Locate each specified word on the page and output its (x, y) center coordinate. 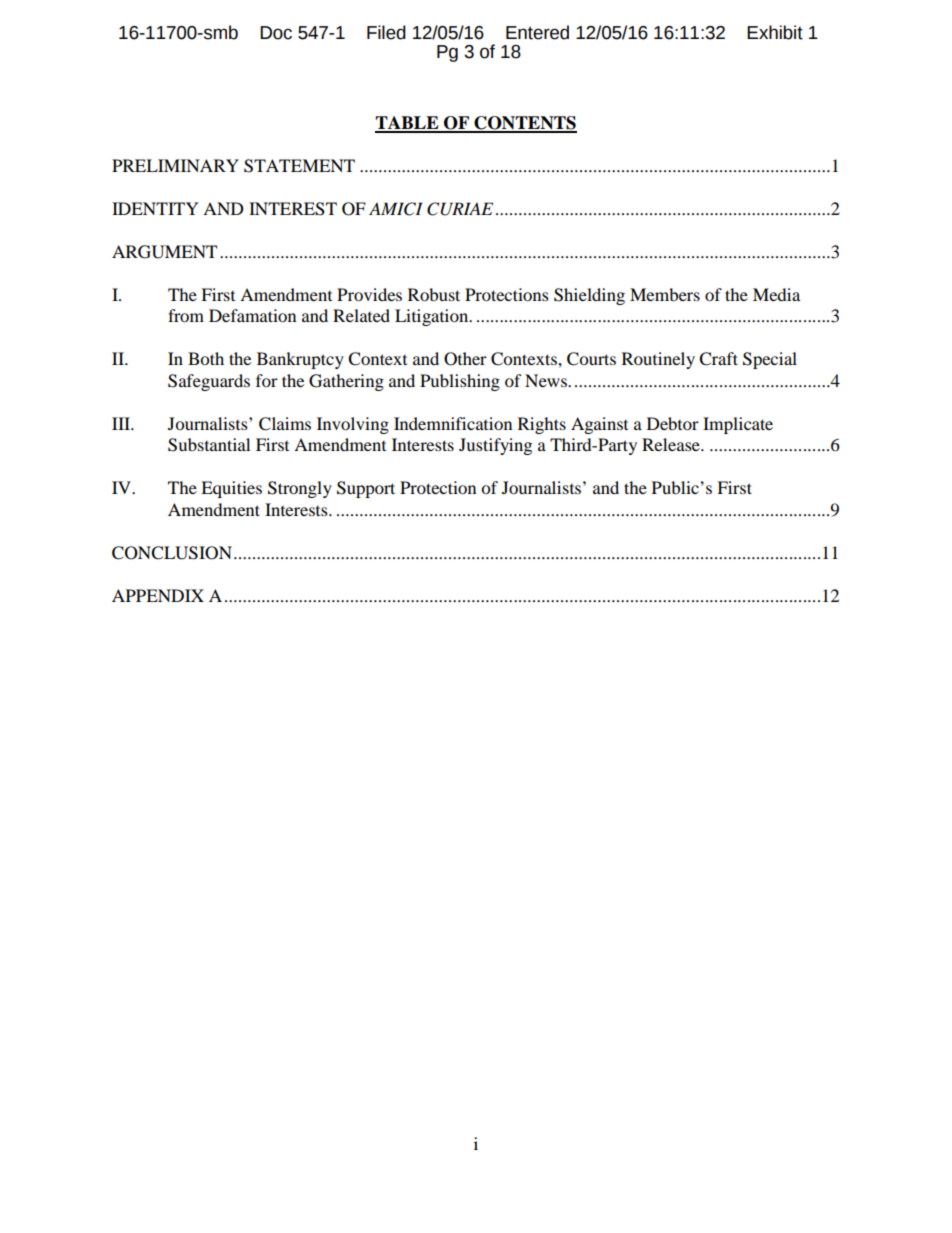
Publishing (460, 382)
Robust (434, 294)
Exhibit (775, 32)
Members (665, 294)
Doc (276, 33)
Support (366, 489)
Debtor (673, 423)
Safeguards (209, 382)
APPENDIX (158, 595)
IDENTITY (155, 208)
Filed (386, 32)
